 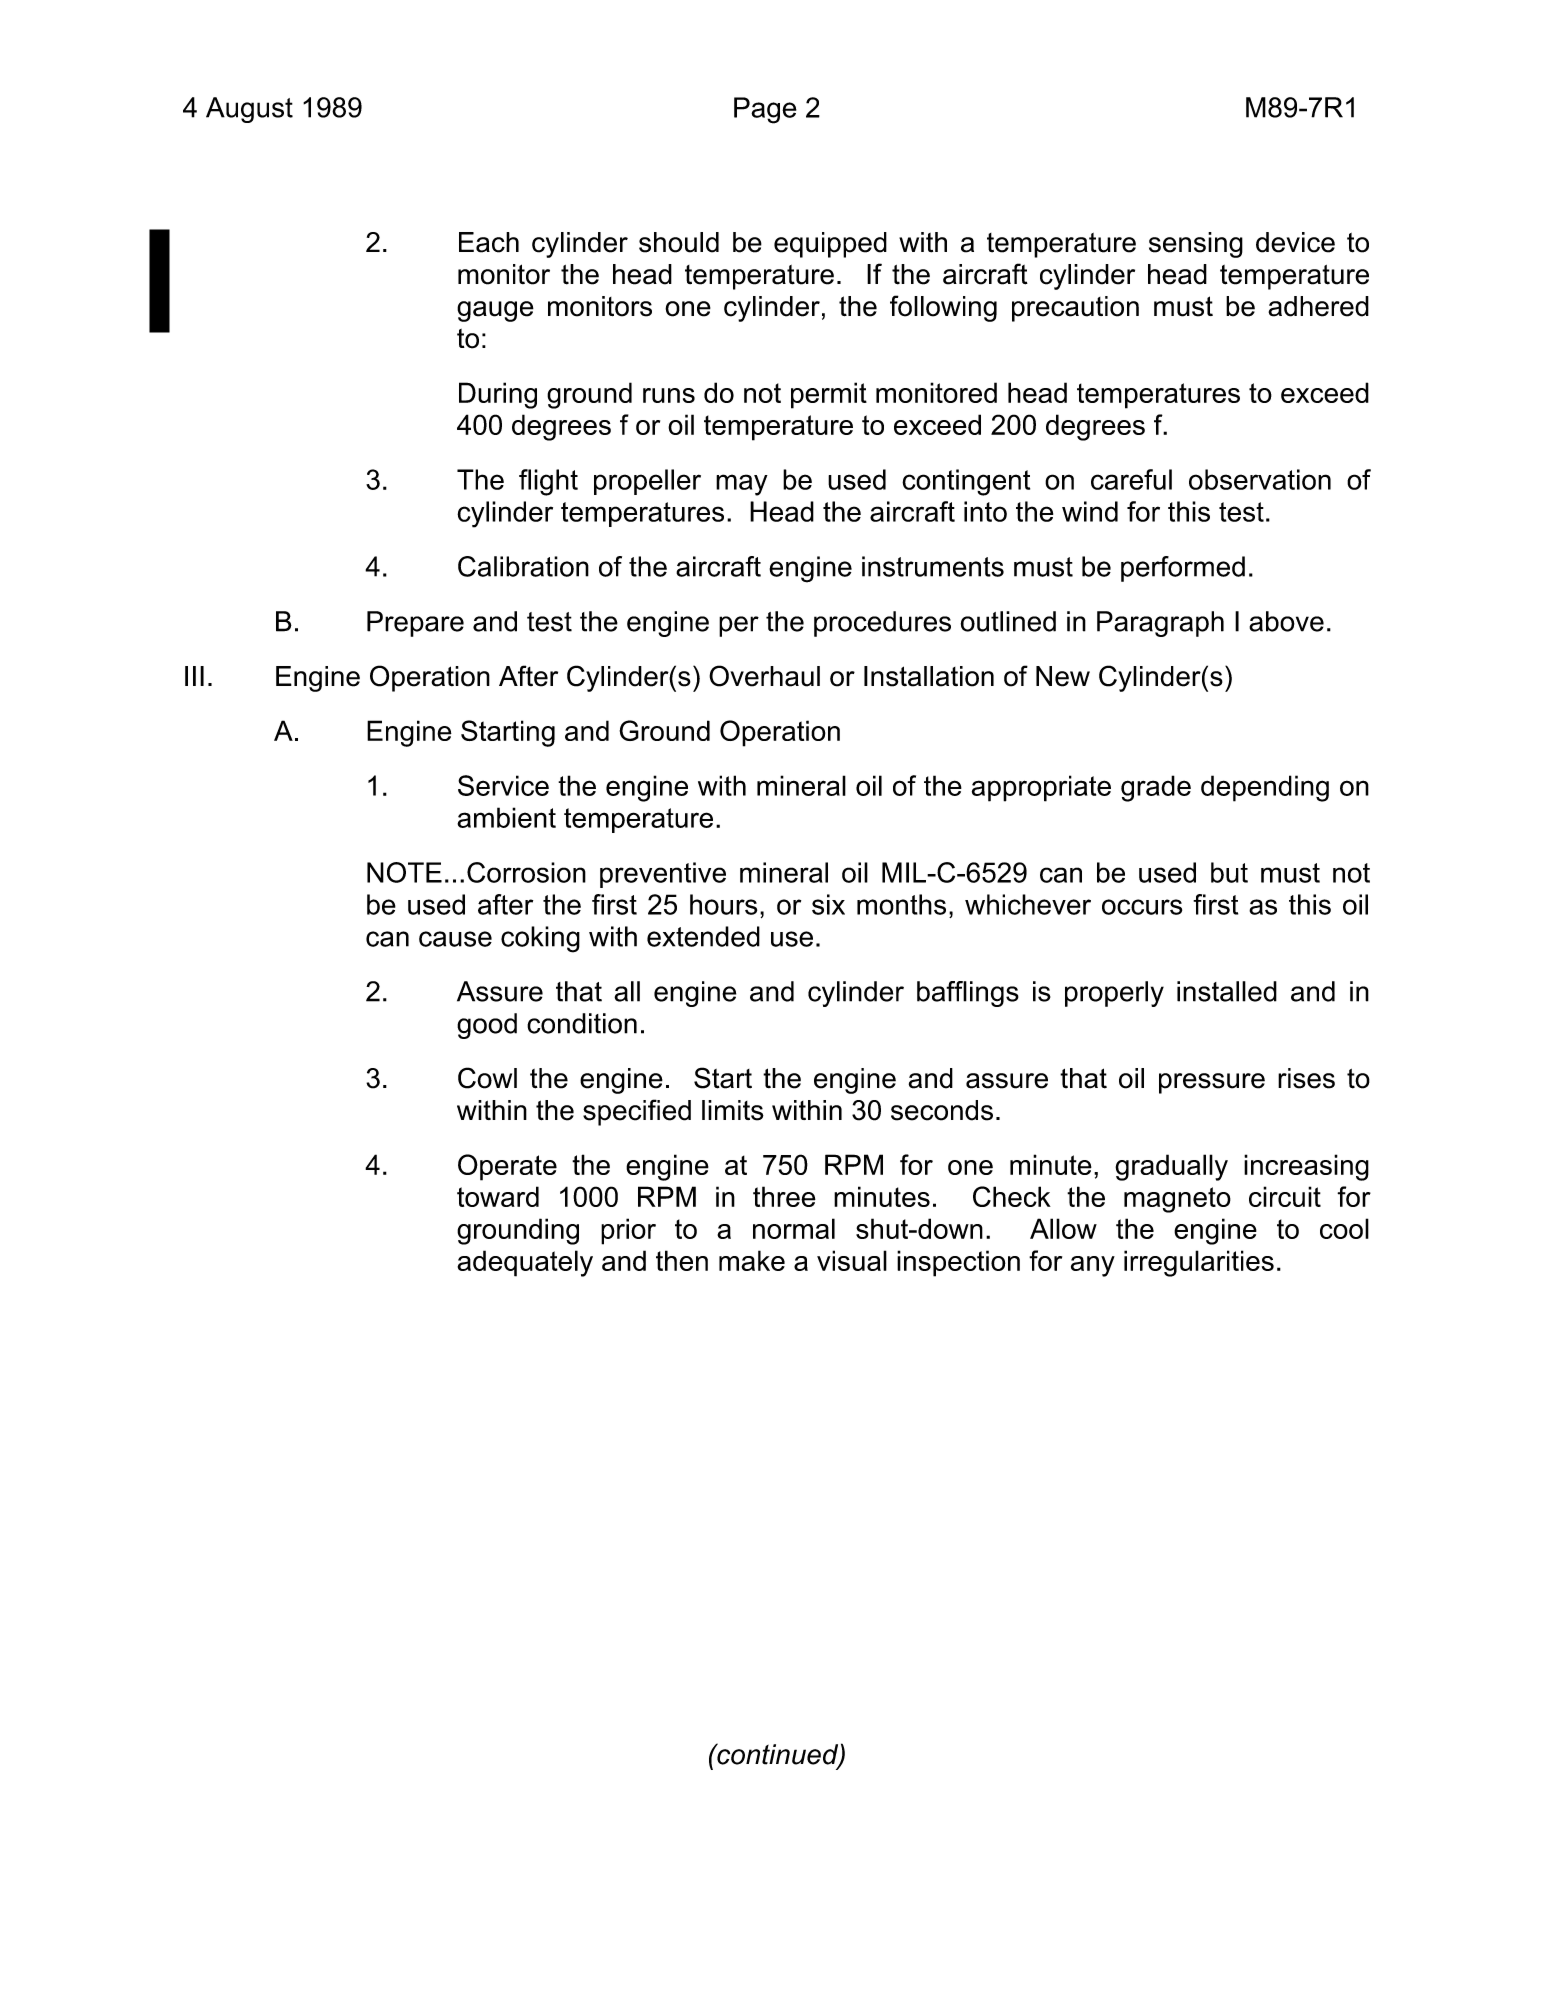 What do you see at coordinates (548, 482) in the screenshot?
I see `flight` at bounding box center [548, 482].
